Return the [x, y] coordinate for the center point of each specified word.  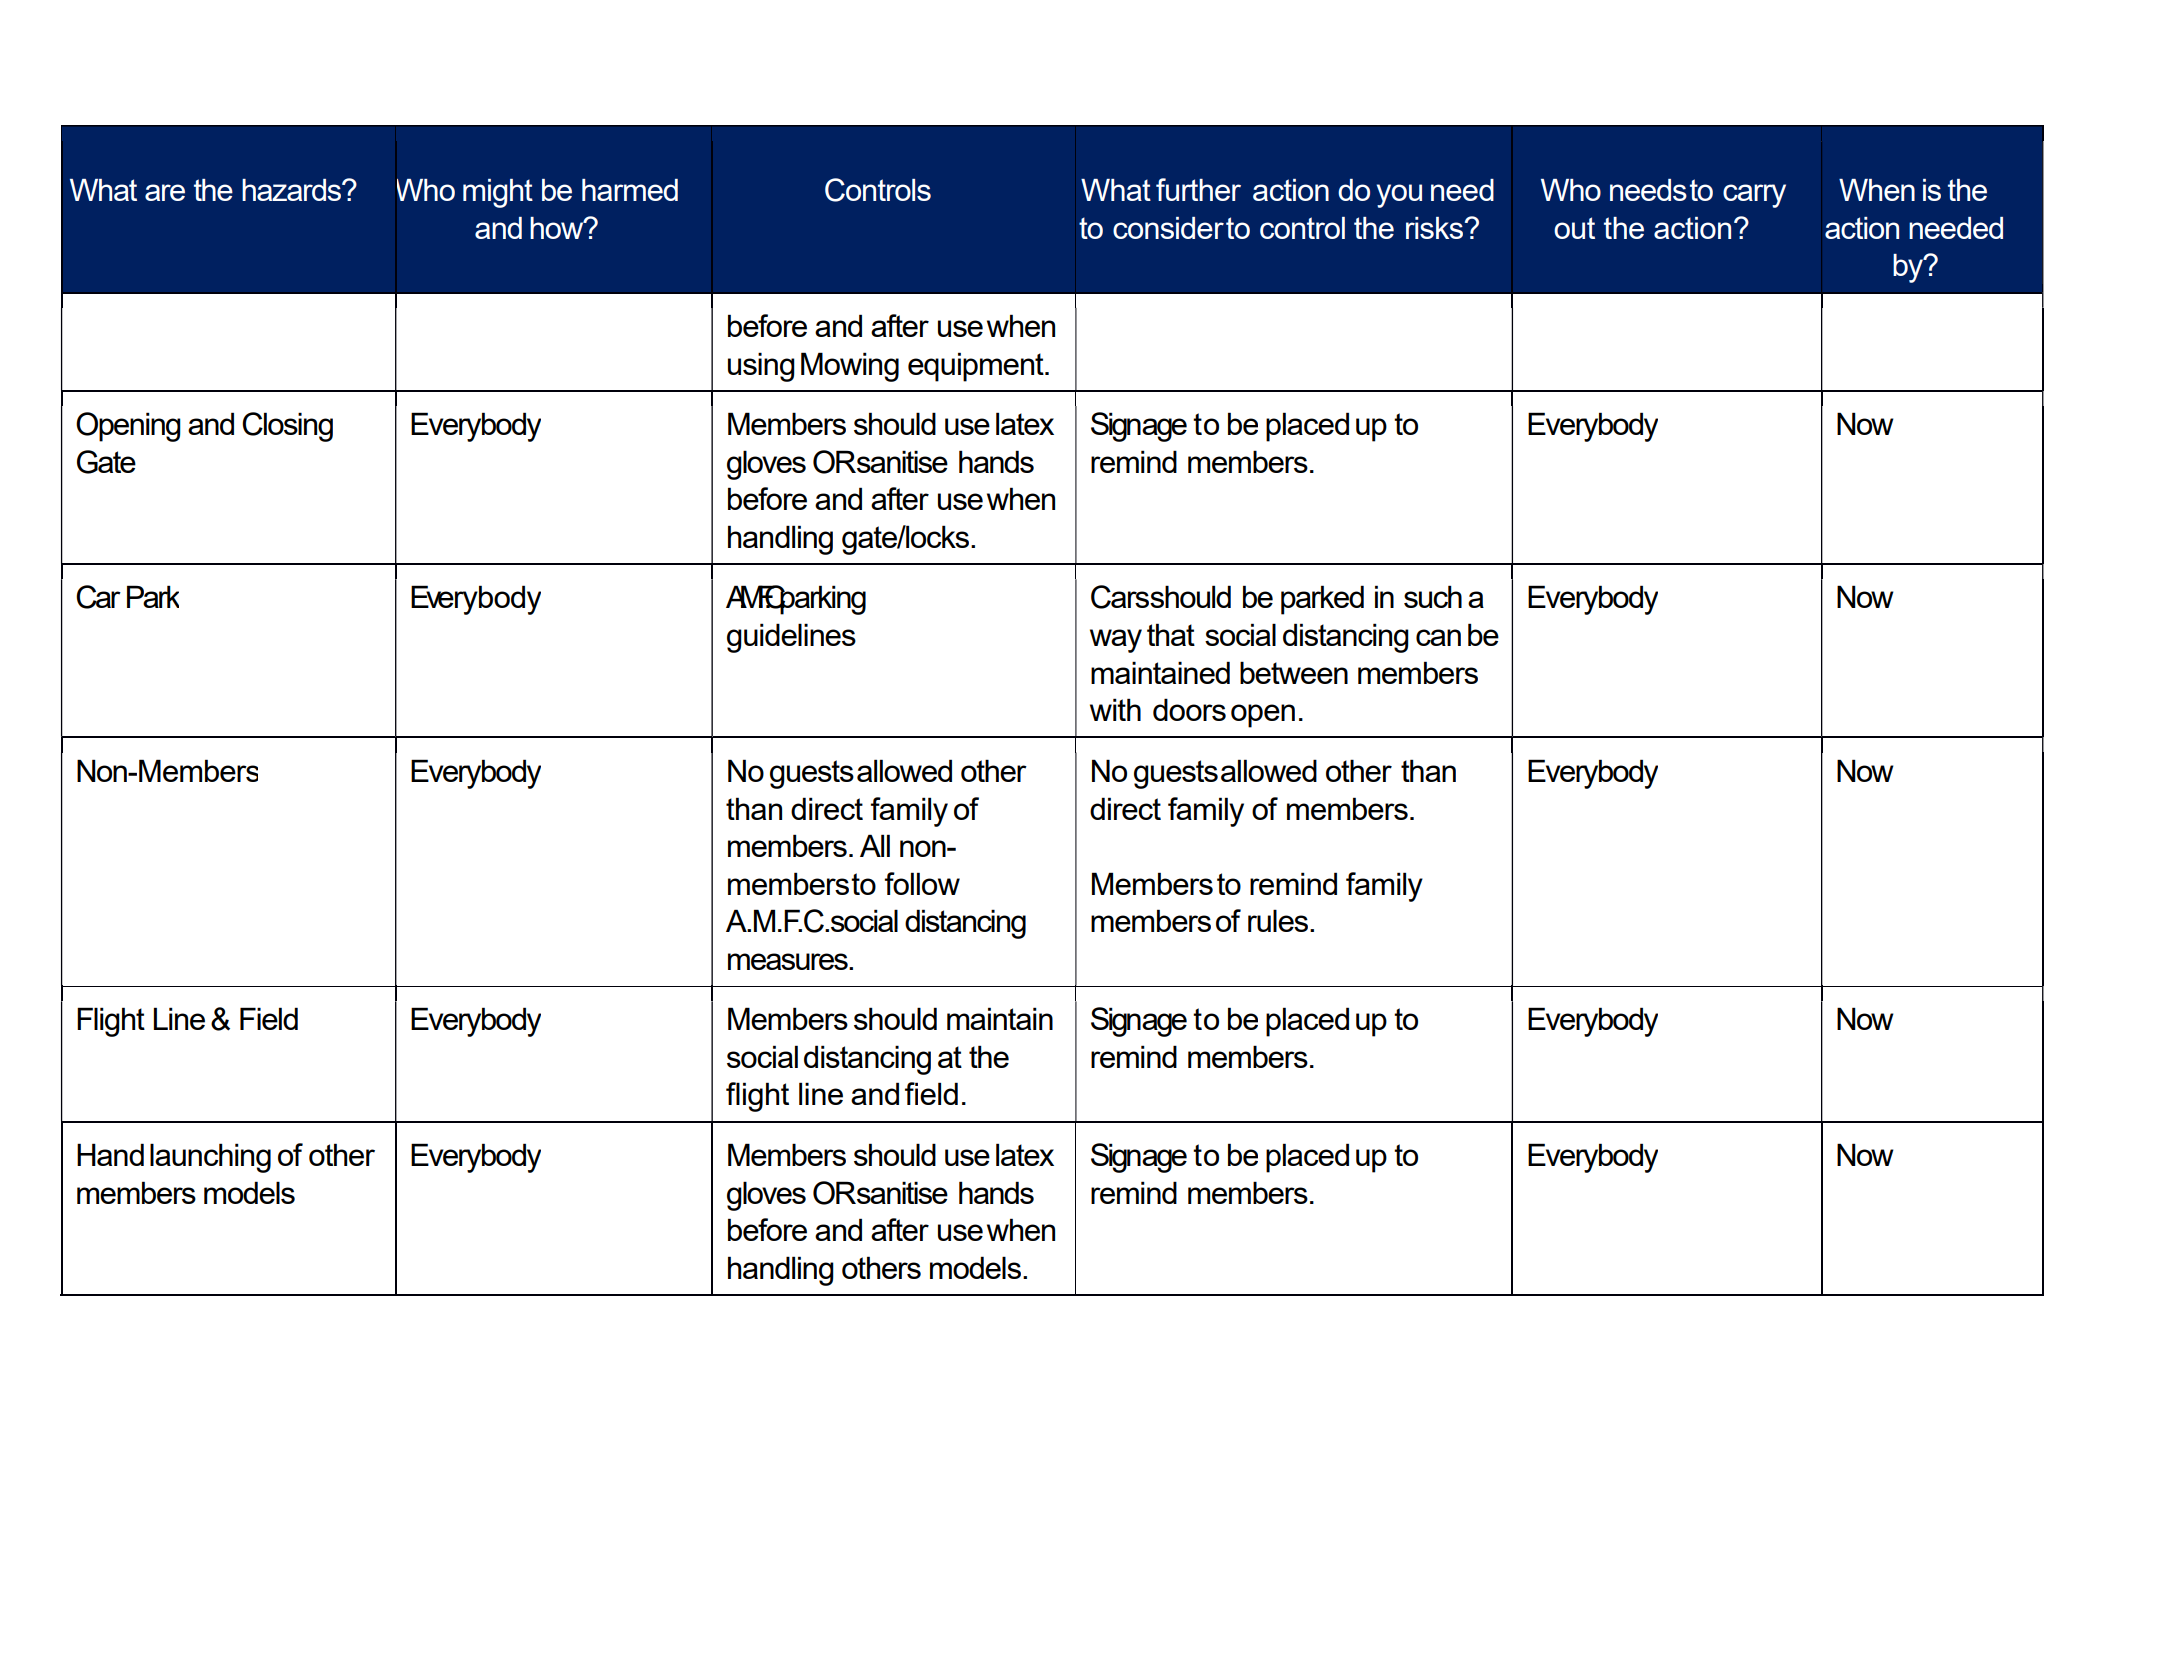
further [1198, 189]
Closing [287, 427]
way [1116, 641]
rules [1279, 920]
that [1171, 634]
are [165, 192]
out [1574, 228]
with [1115, 709]
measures [789, 961]
